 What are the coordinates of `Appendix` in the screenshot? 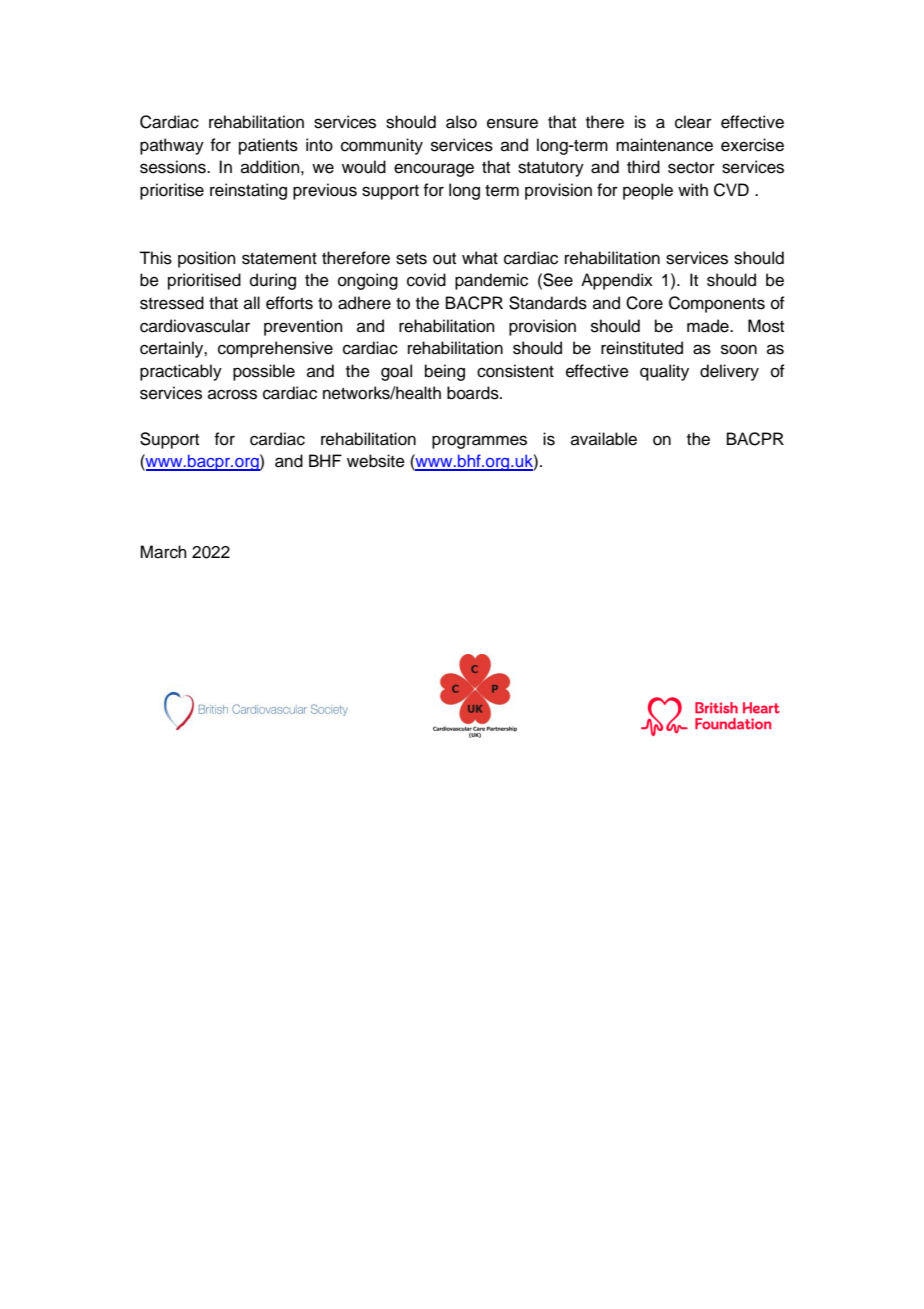 It's located at (617, 281).
